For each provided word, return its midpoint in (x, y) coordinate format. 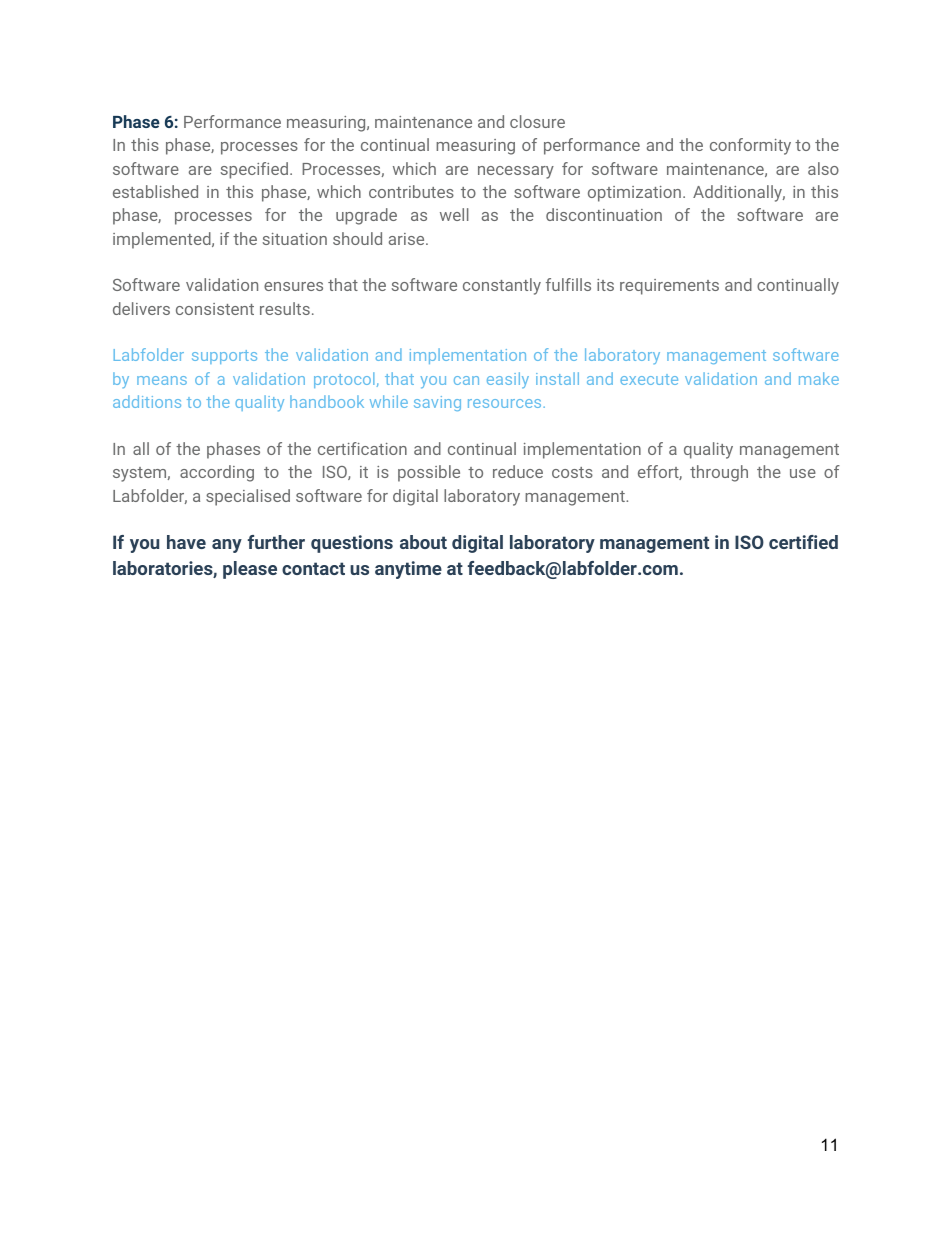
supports (224, 357)
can (466, 380)
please (250, 570)
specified (254, 170)
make (819, 378)
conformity (750, 146)
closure (537, 121)
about (423, 542)
